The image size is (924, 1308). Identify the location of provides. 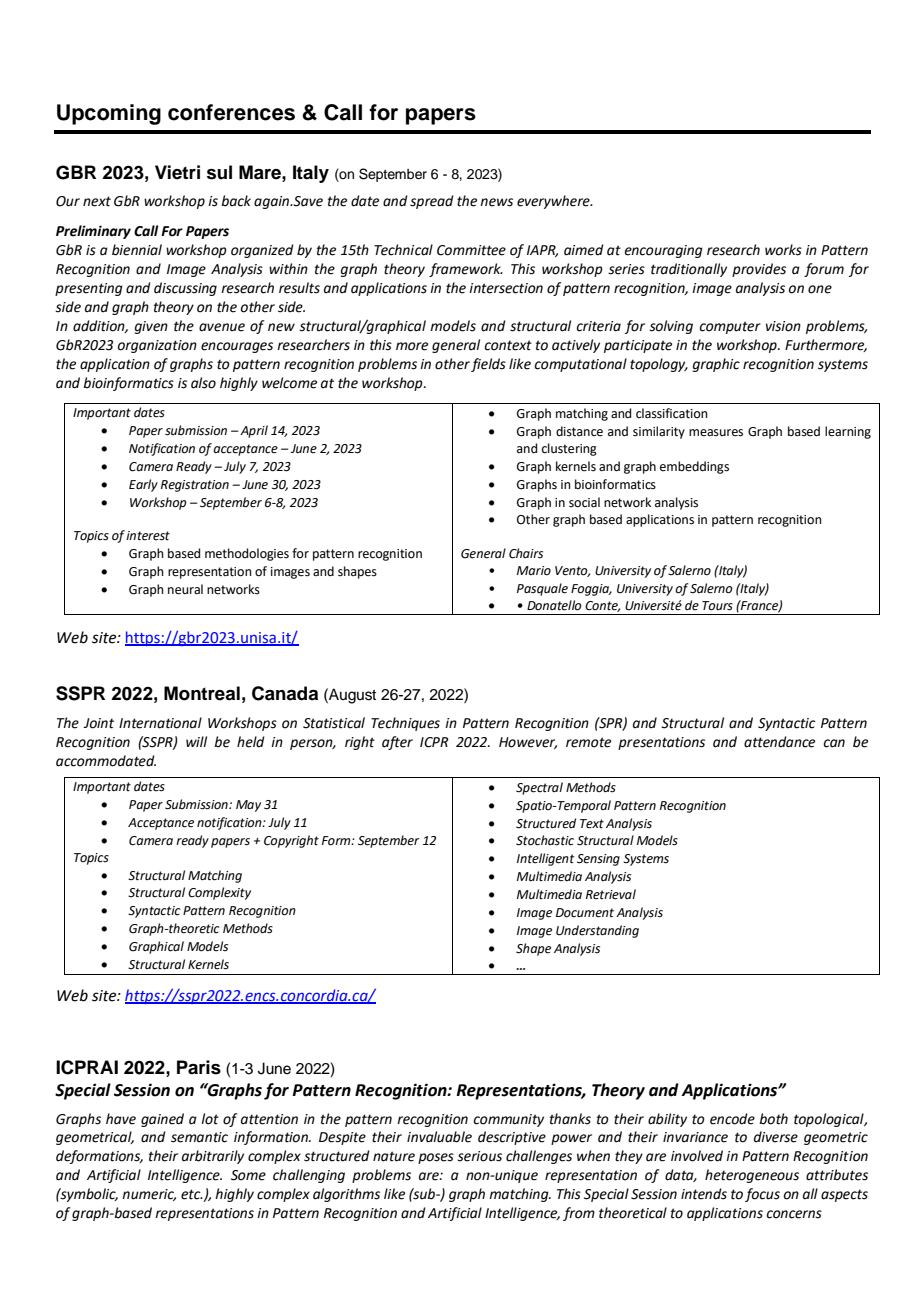
(759, 270).
